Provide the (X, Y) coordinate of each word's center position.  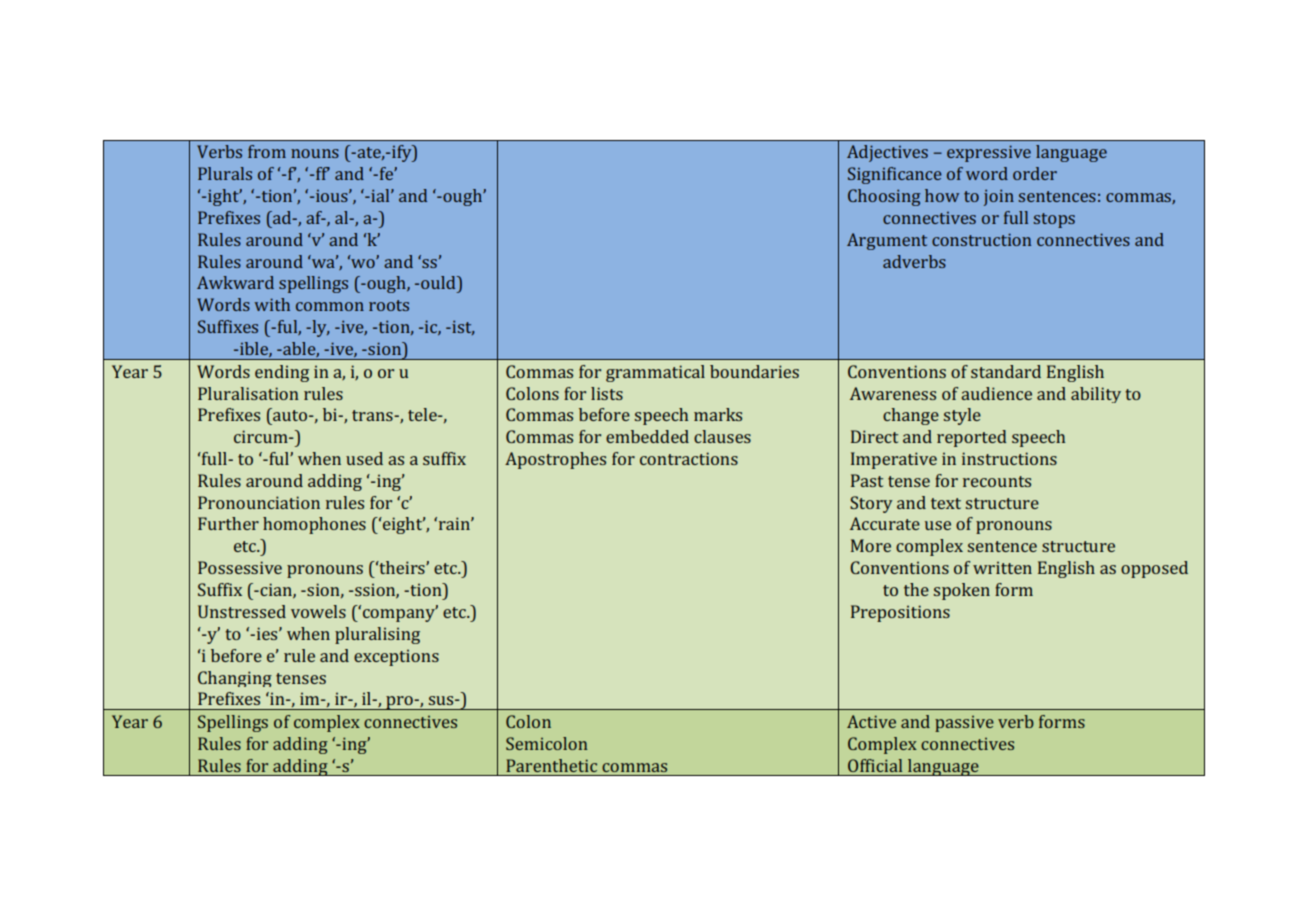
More (871, 545)
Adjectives (887, 153)
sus (442, 700)
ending (282, 373)
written (1002, 567)
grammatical (655, 373)
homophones (314, 525)
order (1035, 173)
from (267, 151)
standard (1006, 371)
